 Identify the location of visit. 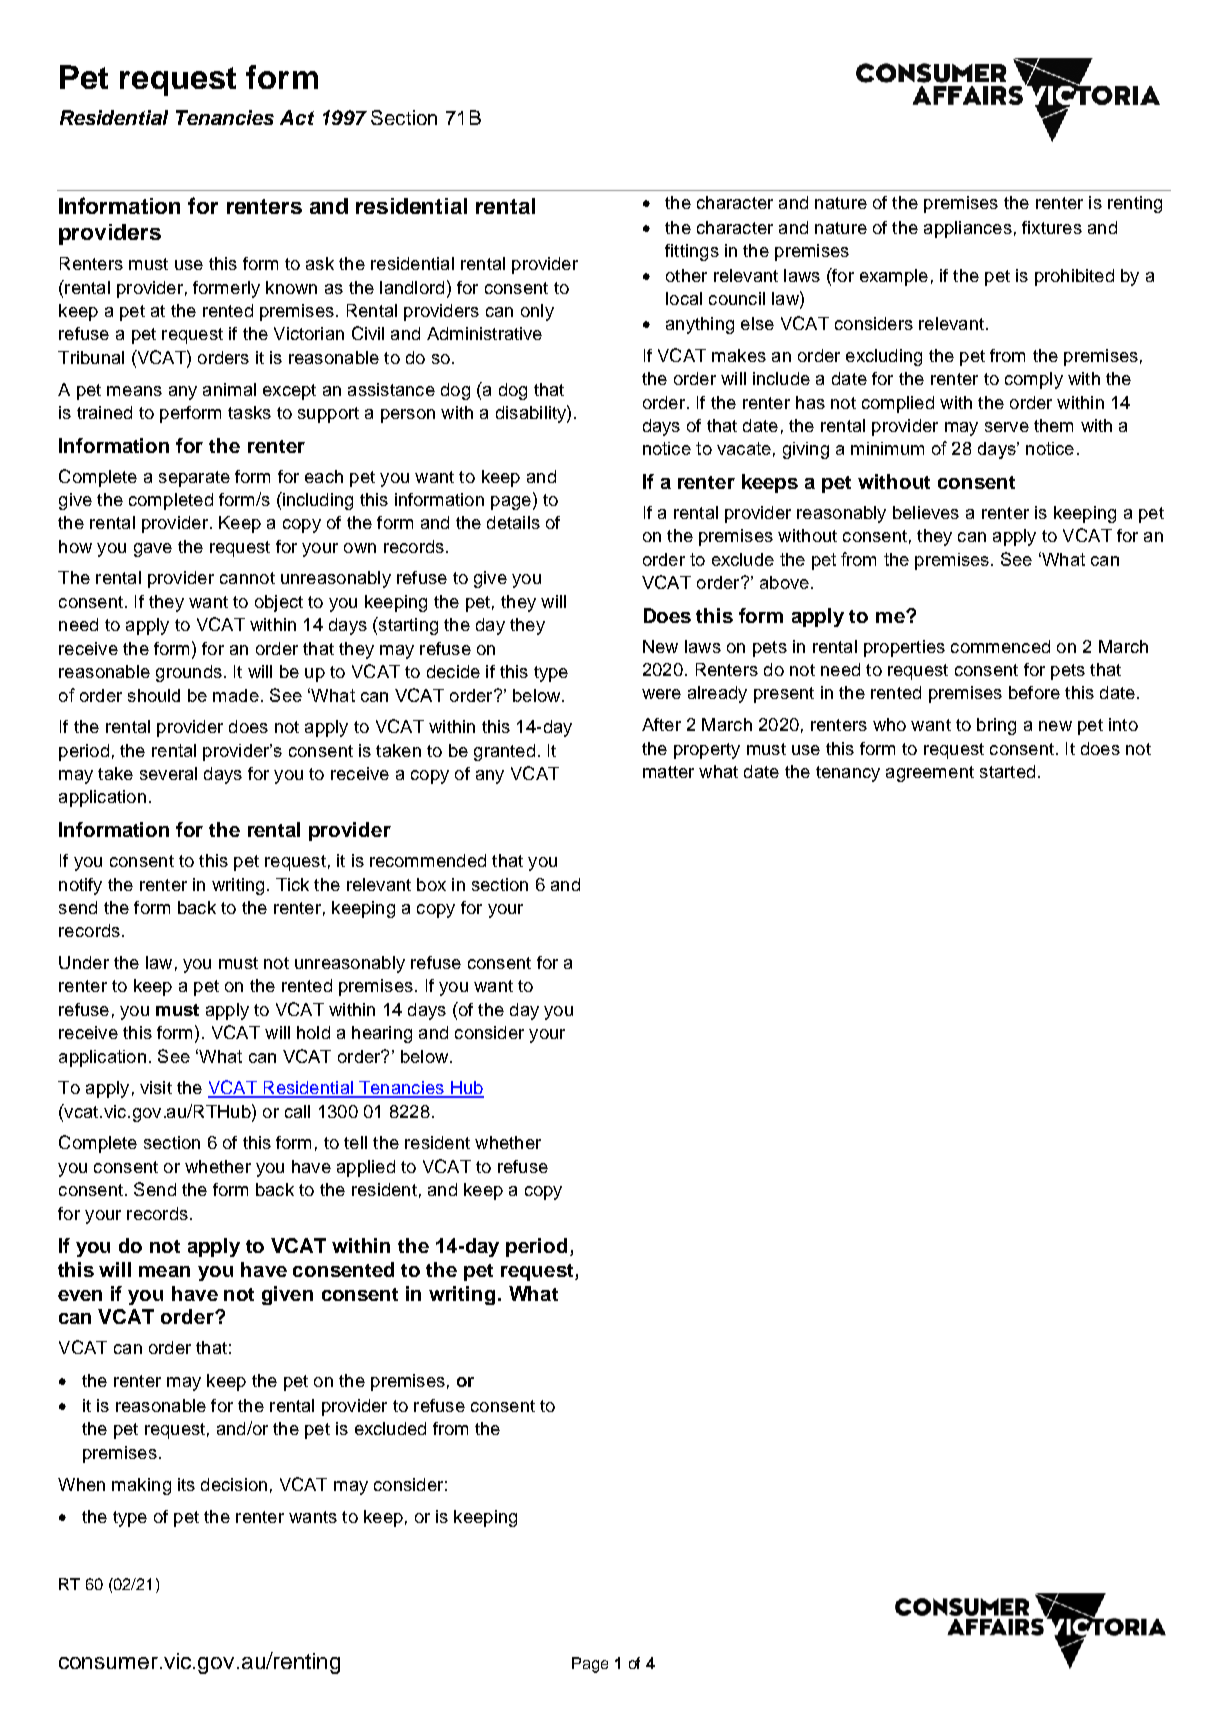
(156, 1087).
